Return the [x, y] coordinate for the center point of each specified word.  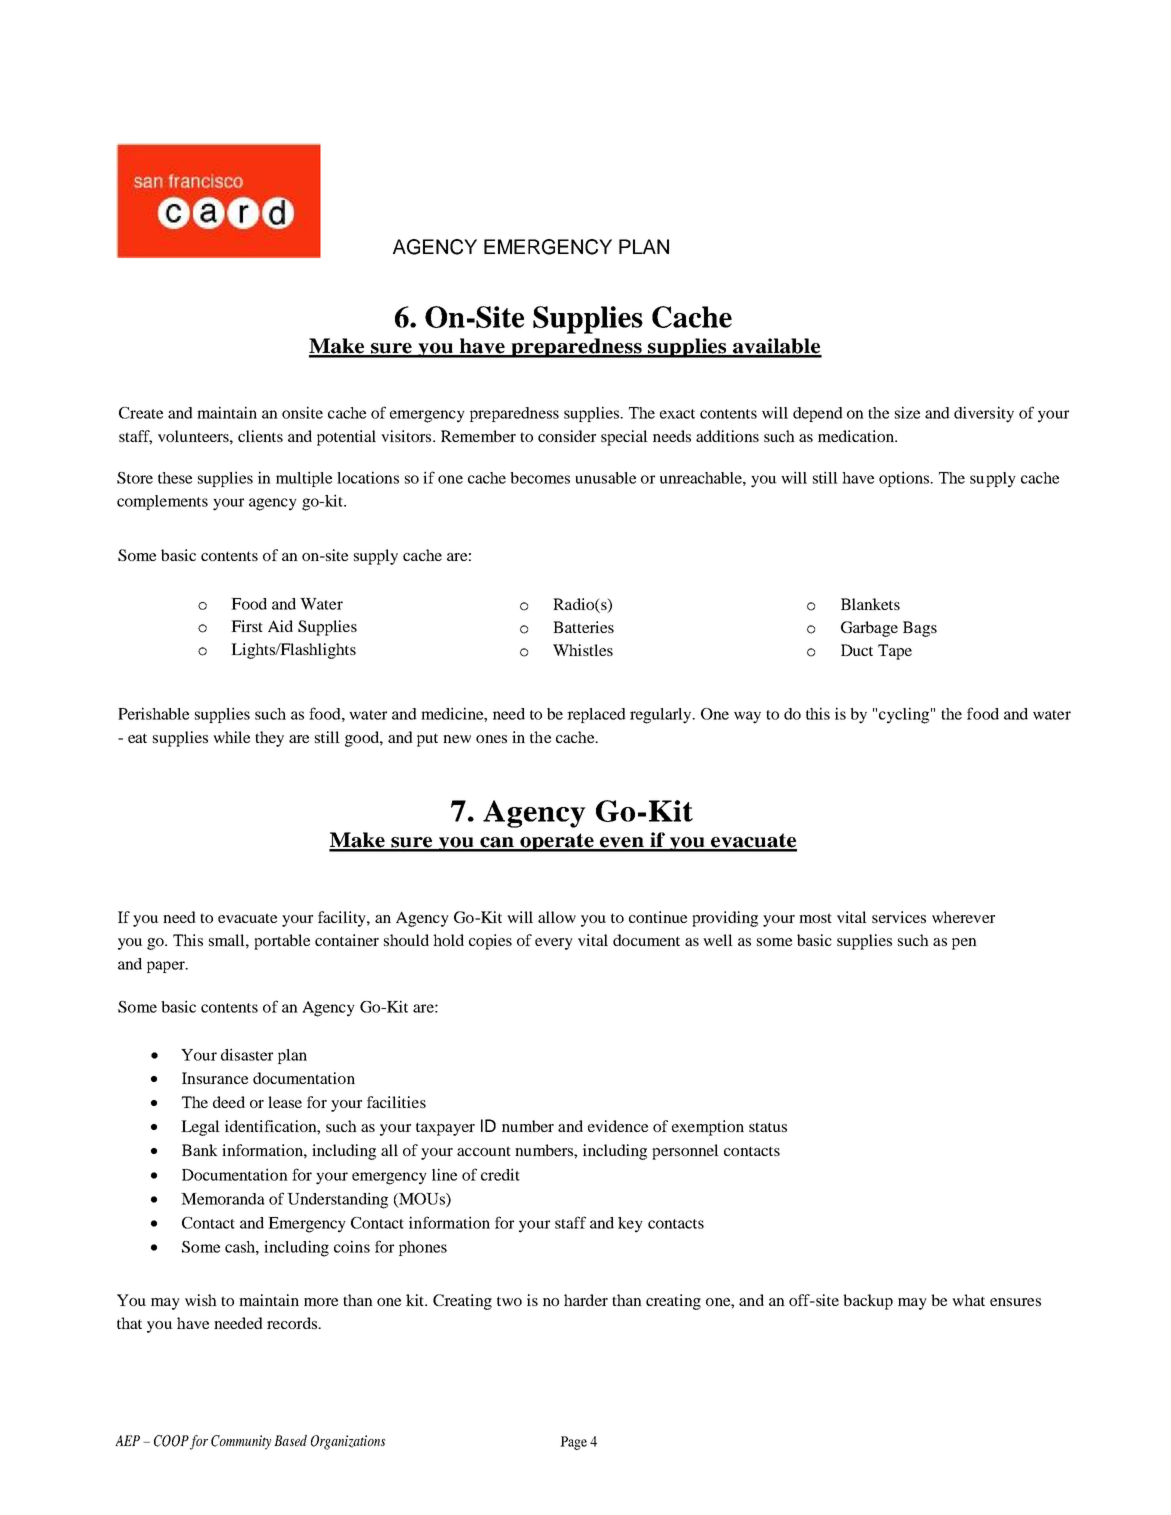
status [768, 1127]
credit [500, 1174]
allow [557, 917]
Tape [895, 652]
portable [282, 942]
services [899, 917]
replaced [596, 715]
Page [573, 1443]
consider [567, 436]
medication [857, 436]
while [231, 737]
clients [260, 436]
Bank [200, 1150]
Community [241, 1442]
